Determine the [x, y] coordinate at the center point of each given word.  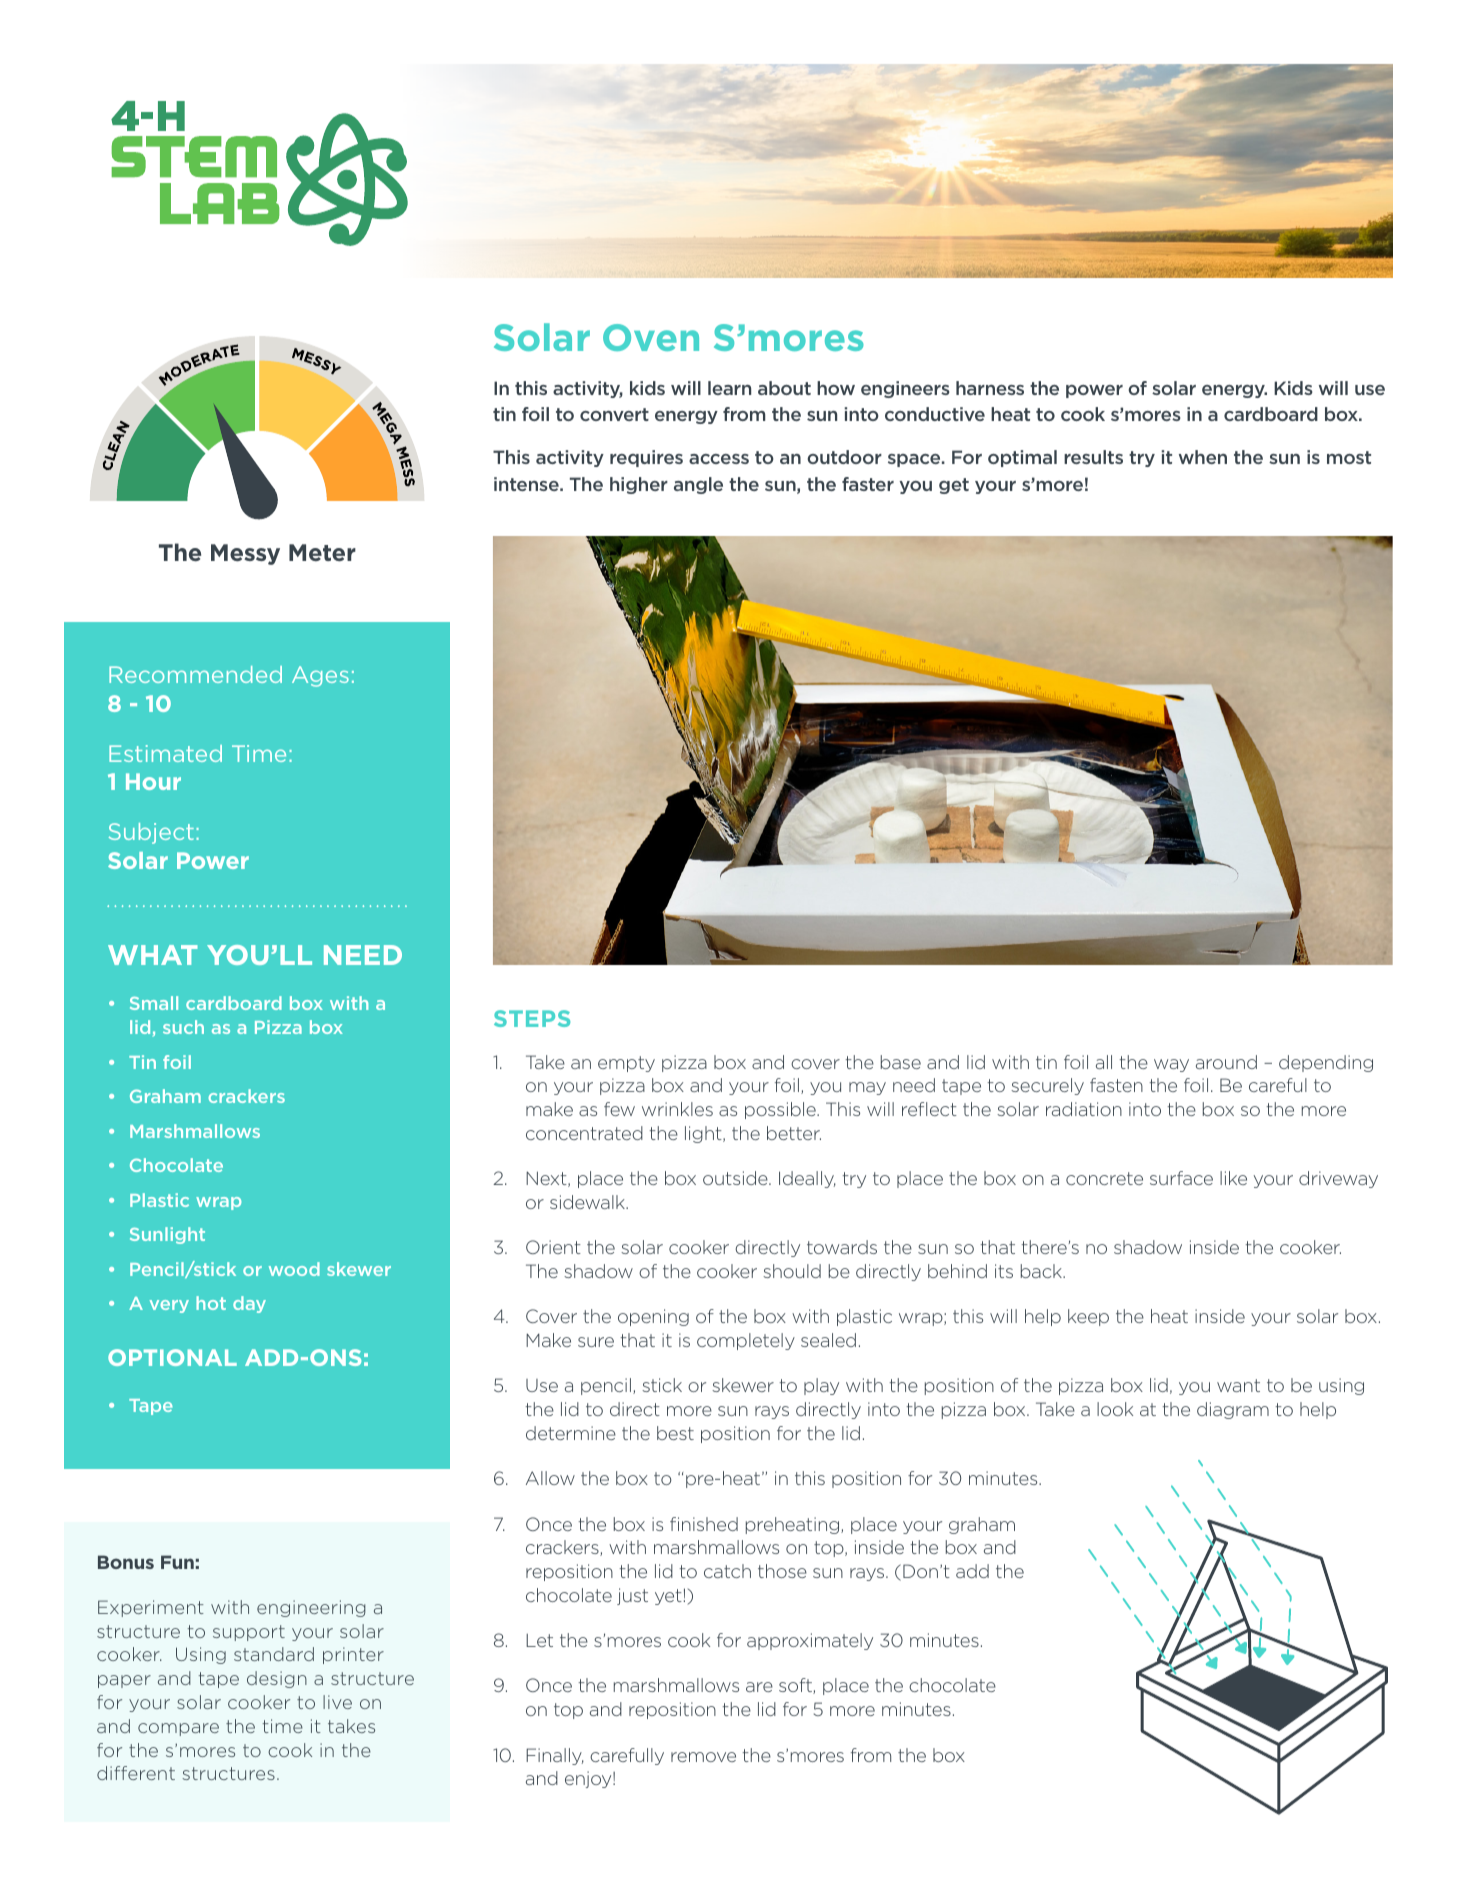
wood [294, 1269]
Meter [322, 552]
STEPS [532, 1018]
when [1203, 457]
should [792, 1271]
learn [729, 388]
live [337, 1702]
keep [1088, 1317]
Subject [151, 833]
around [1226, 1062]
